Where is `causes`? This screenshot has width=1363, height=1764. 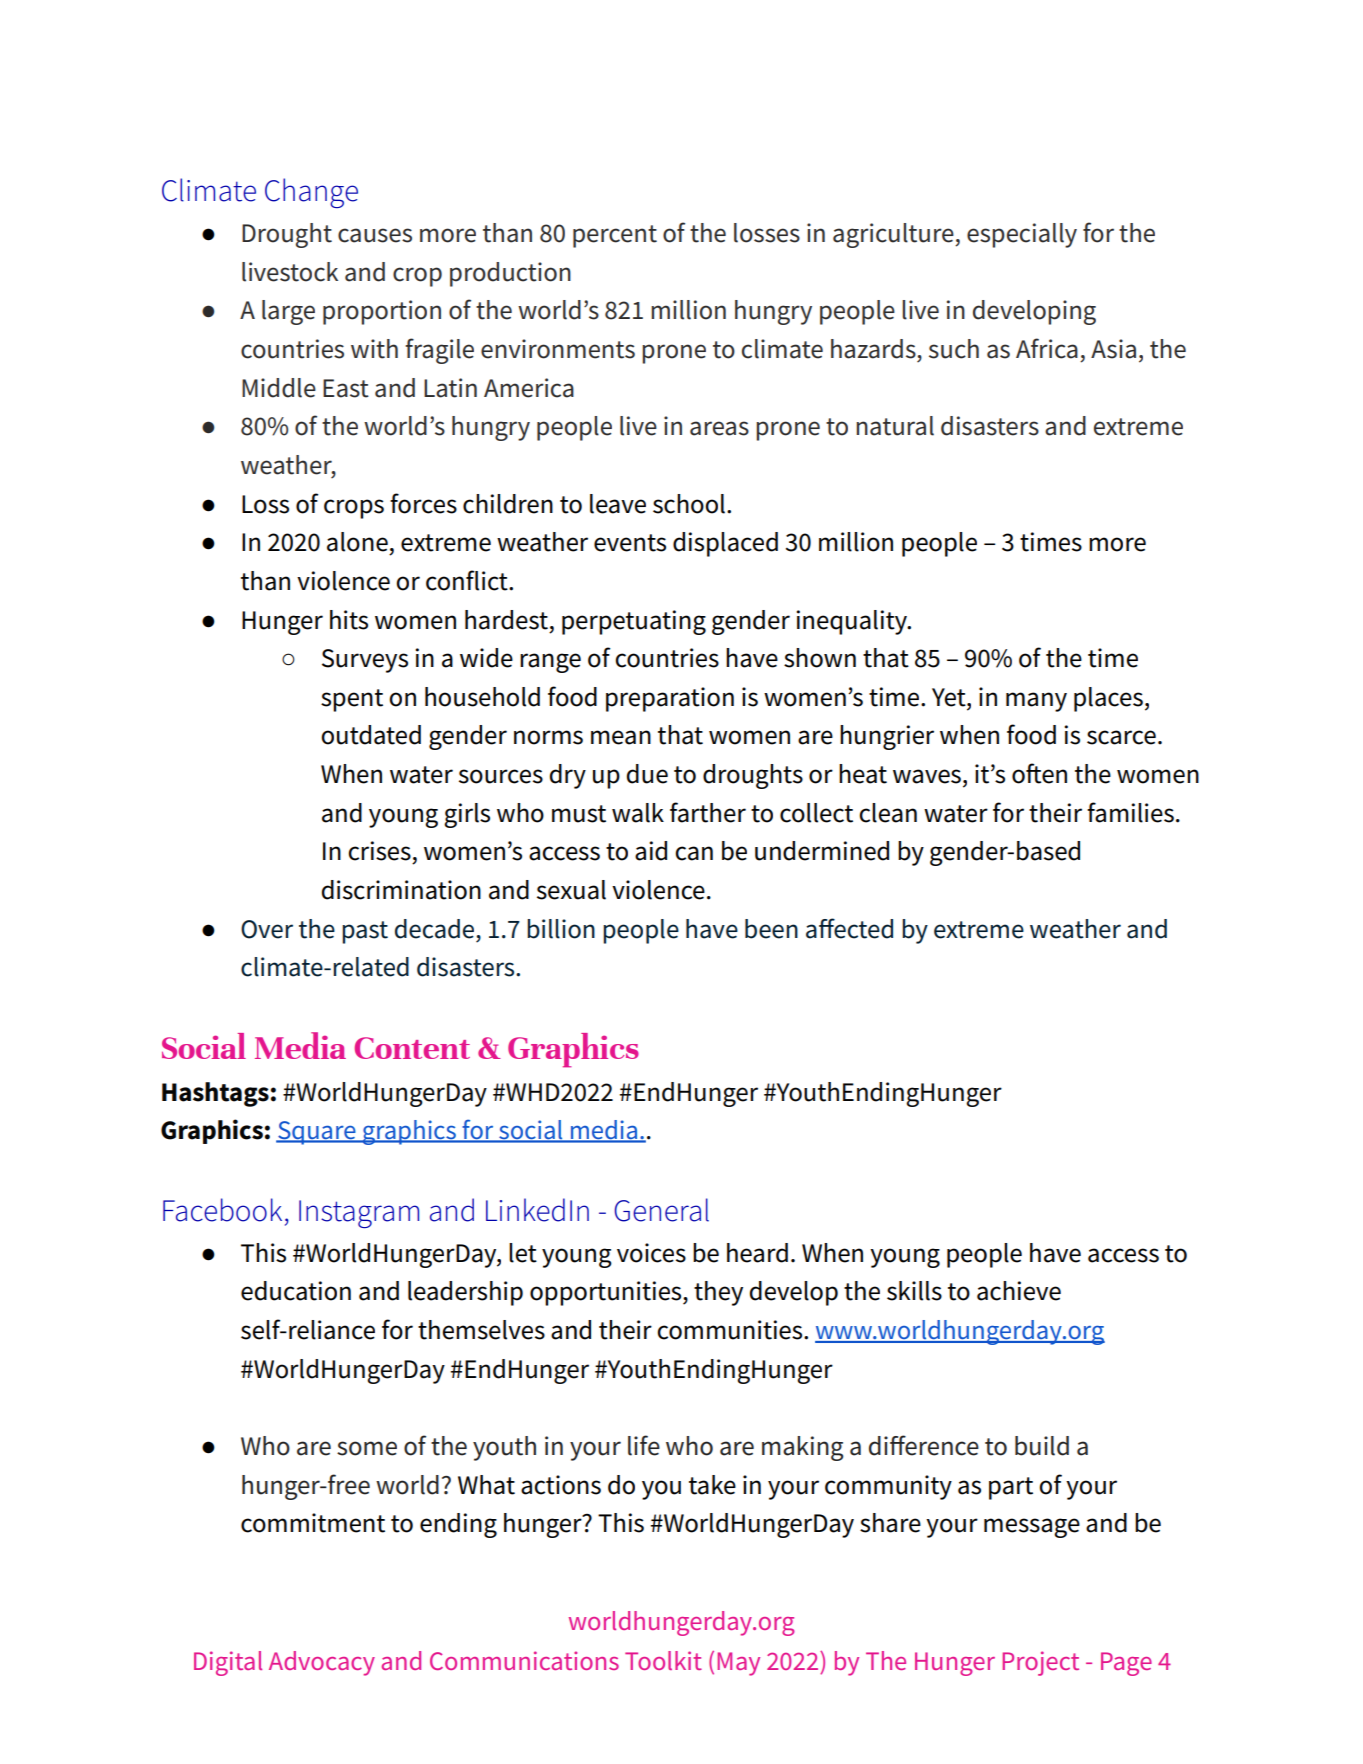
causes is located at coordinates (375, 235).
